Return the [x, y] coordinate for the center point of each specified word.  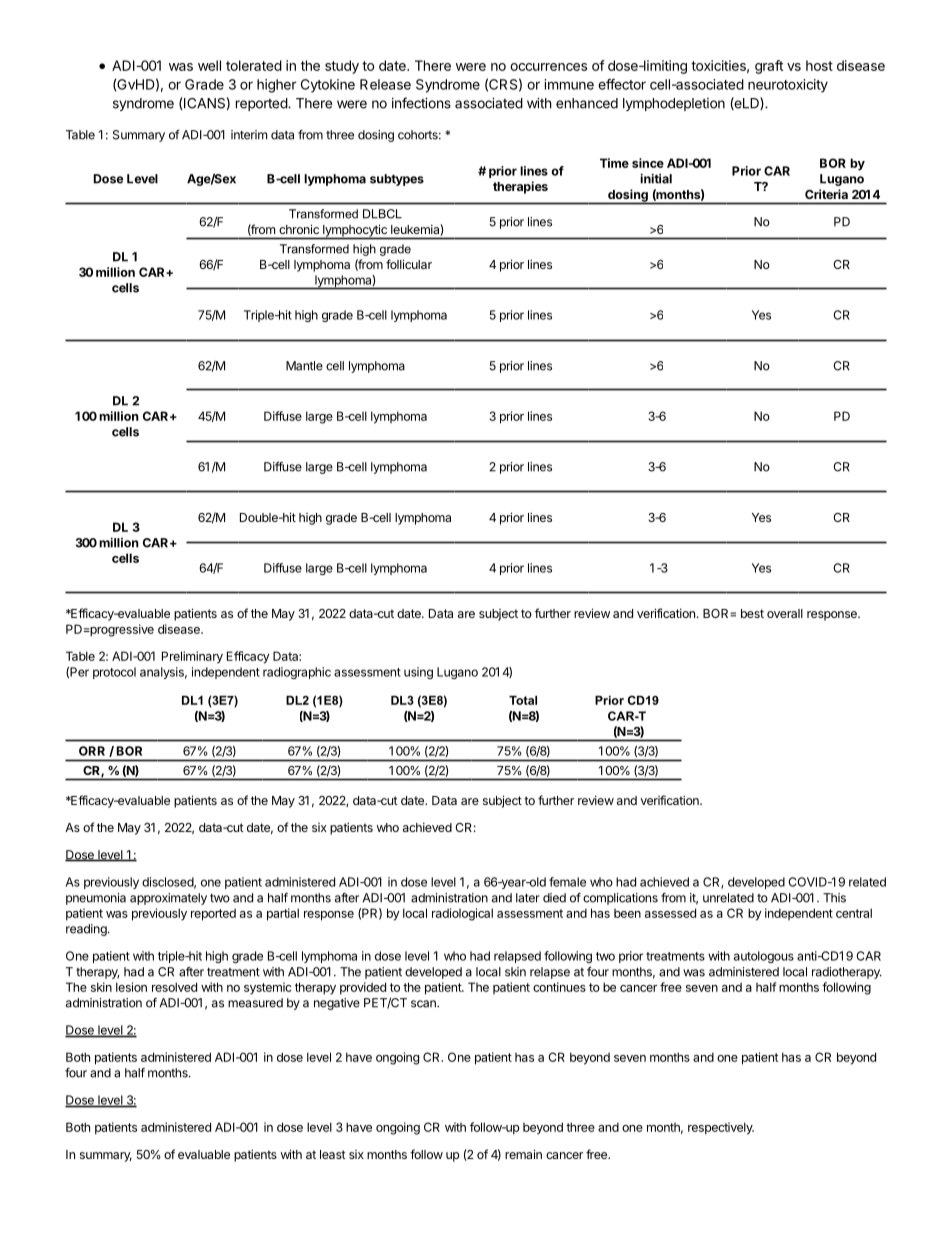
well [209, 65]
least [333, 1154]
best [752, 613]
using [418, 673]
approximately [168, 899]
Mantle [304, 366]
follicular [409, 264]
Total [523, 700]
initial [656, 178]
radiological [462, 914]
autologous [764, 957]
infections [421, 103]
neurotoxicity [788, 86]
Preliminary [192, 657]
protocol [114, 673]
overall [785, 613]
